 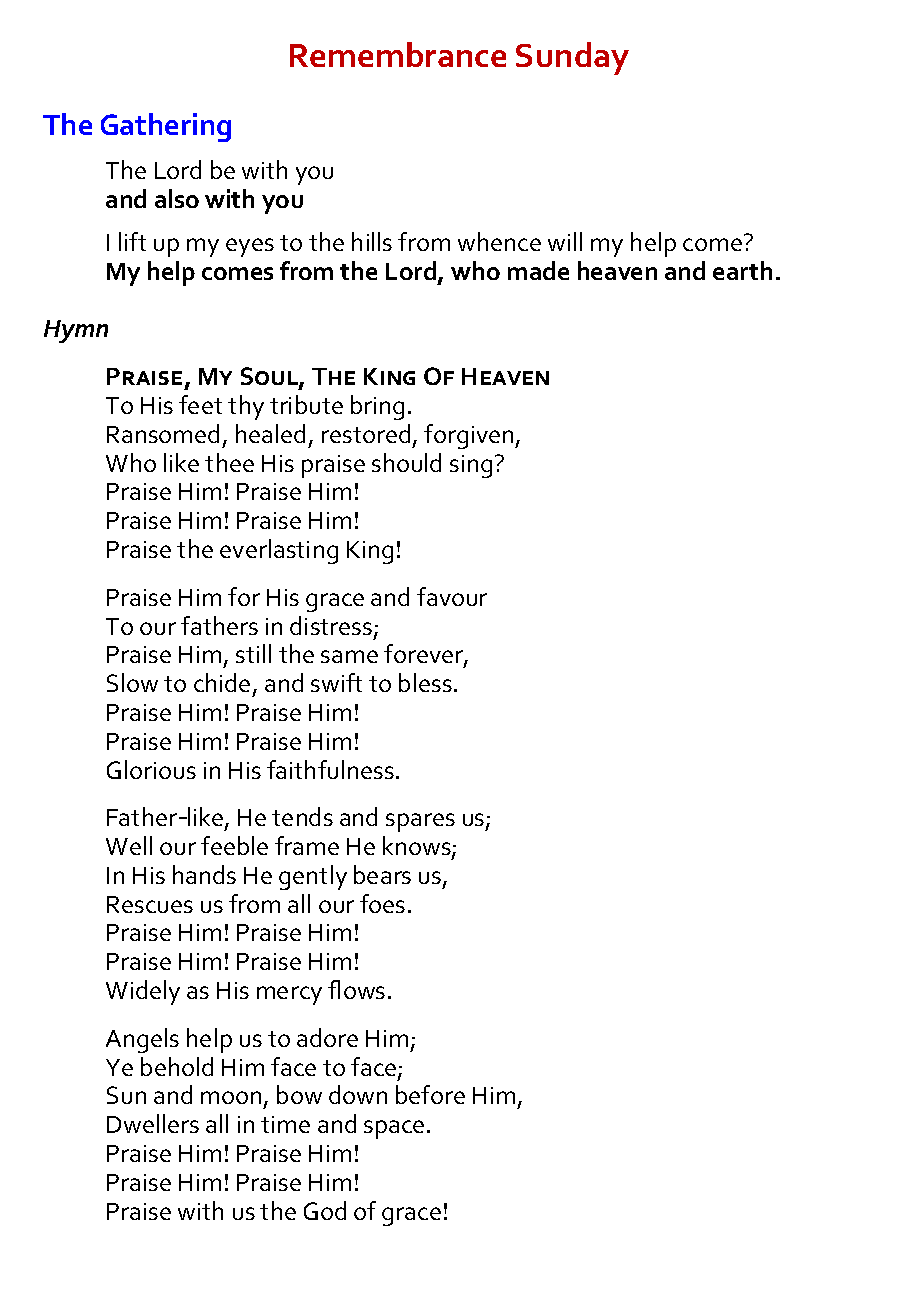 What do you see at coordinates (377, 407) in the screenshot?
I see `bring` at bounding box center [377, 407].
